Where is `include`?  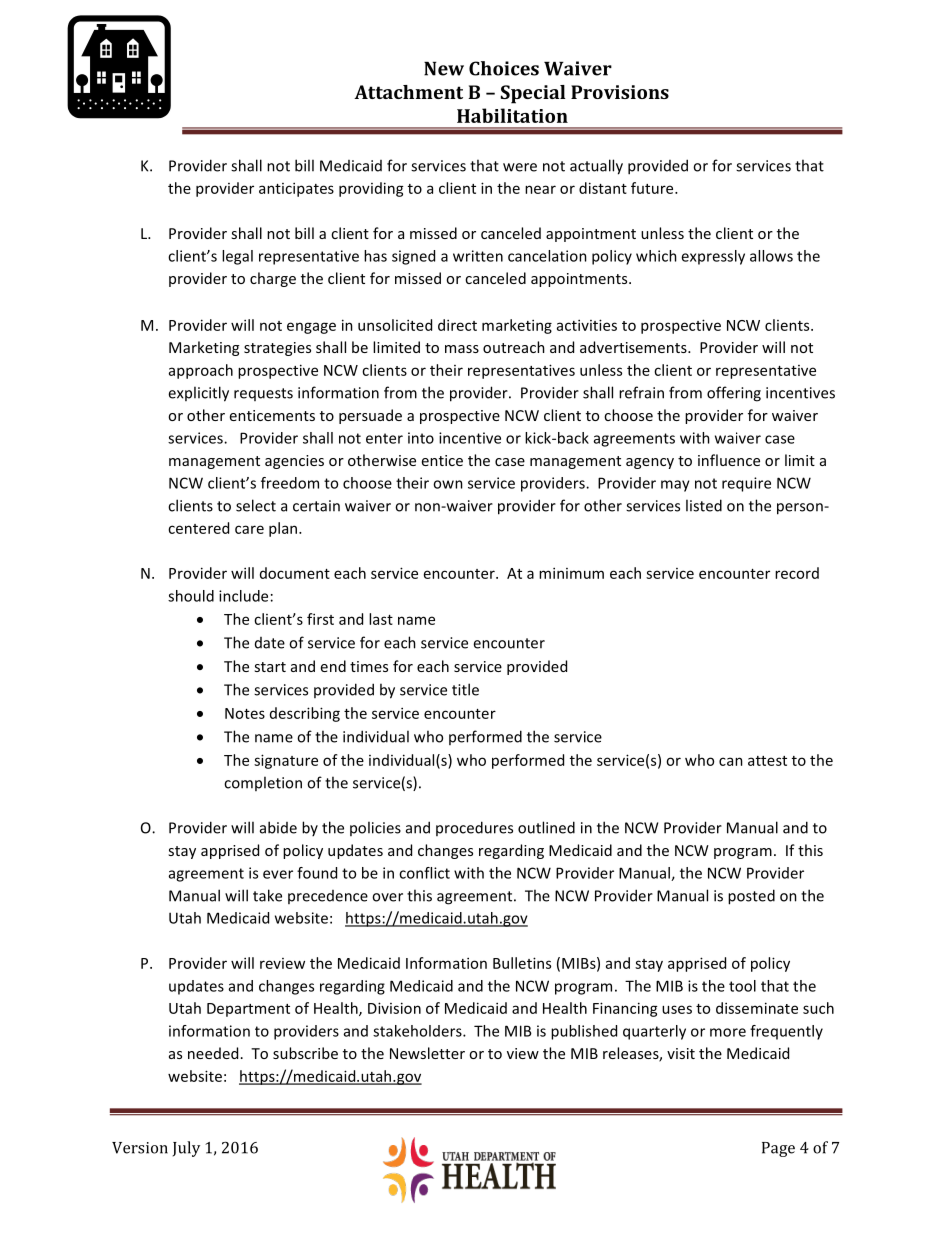
include is located at coordinates (243, 596).
